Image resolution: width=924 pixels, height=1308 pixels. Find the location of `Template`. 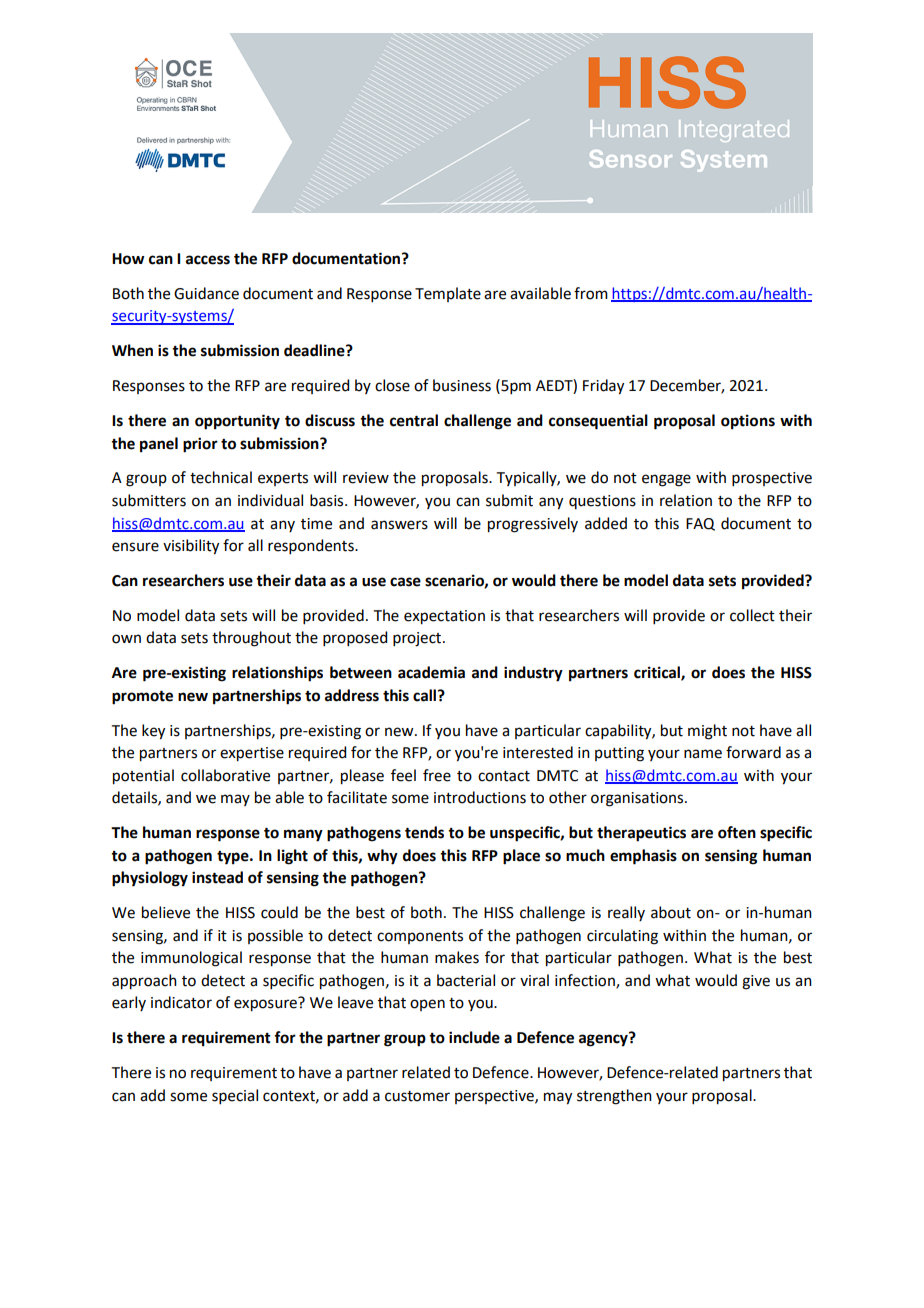

Template is located at coordinates (448, 294).
